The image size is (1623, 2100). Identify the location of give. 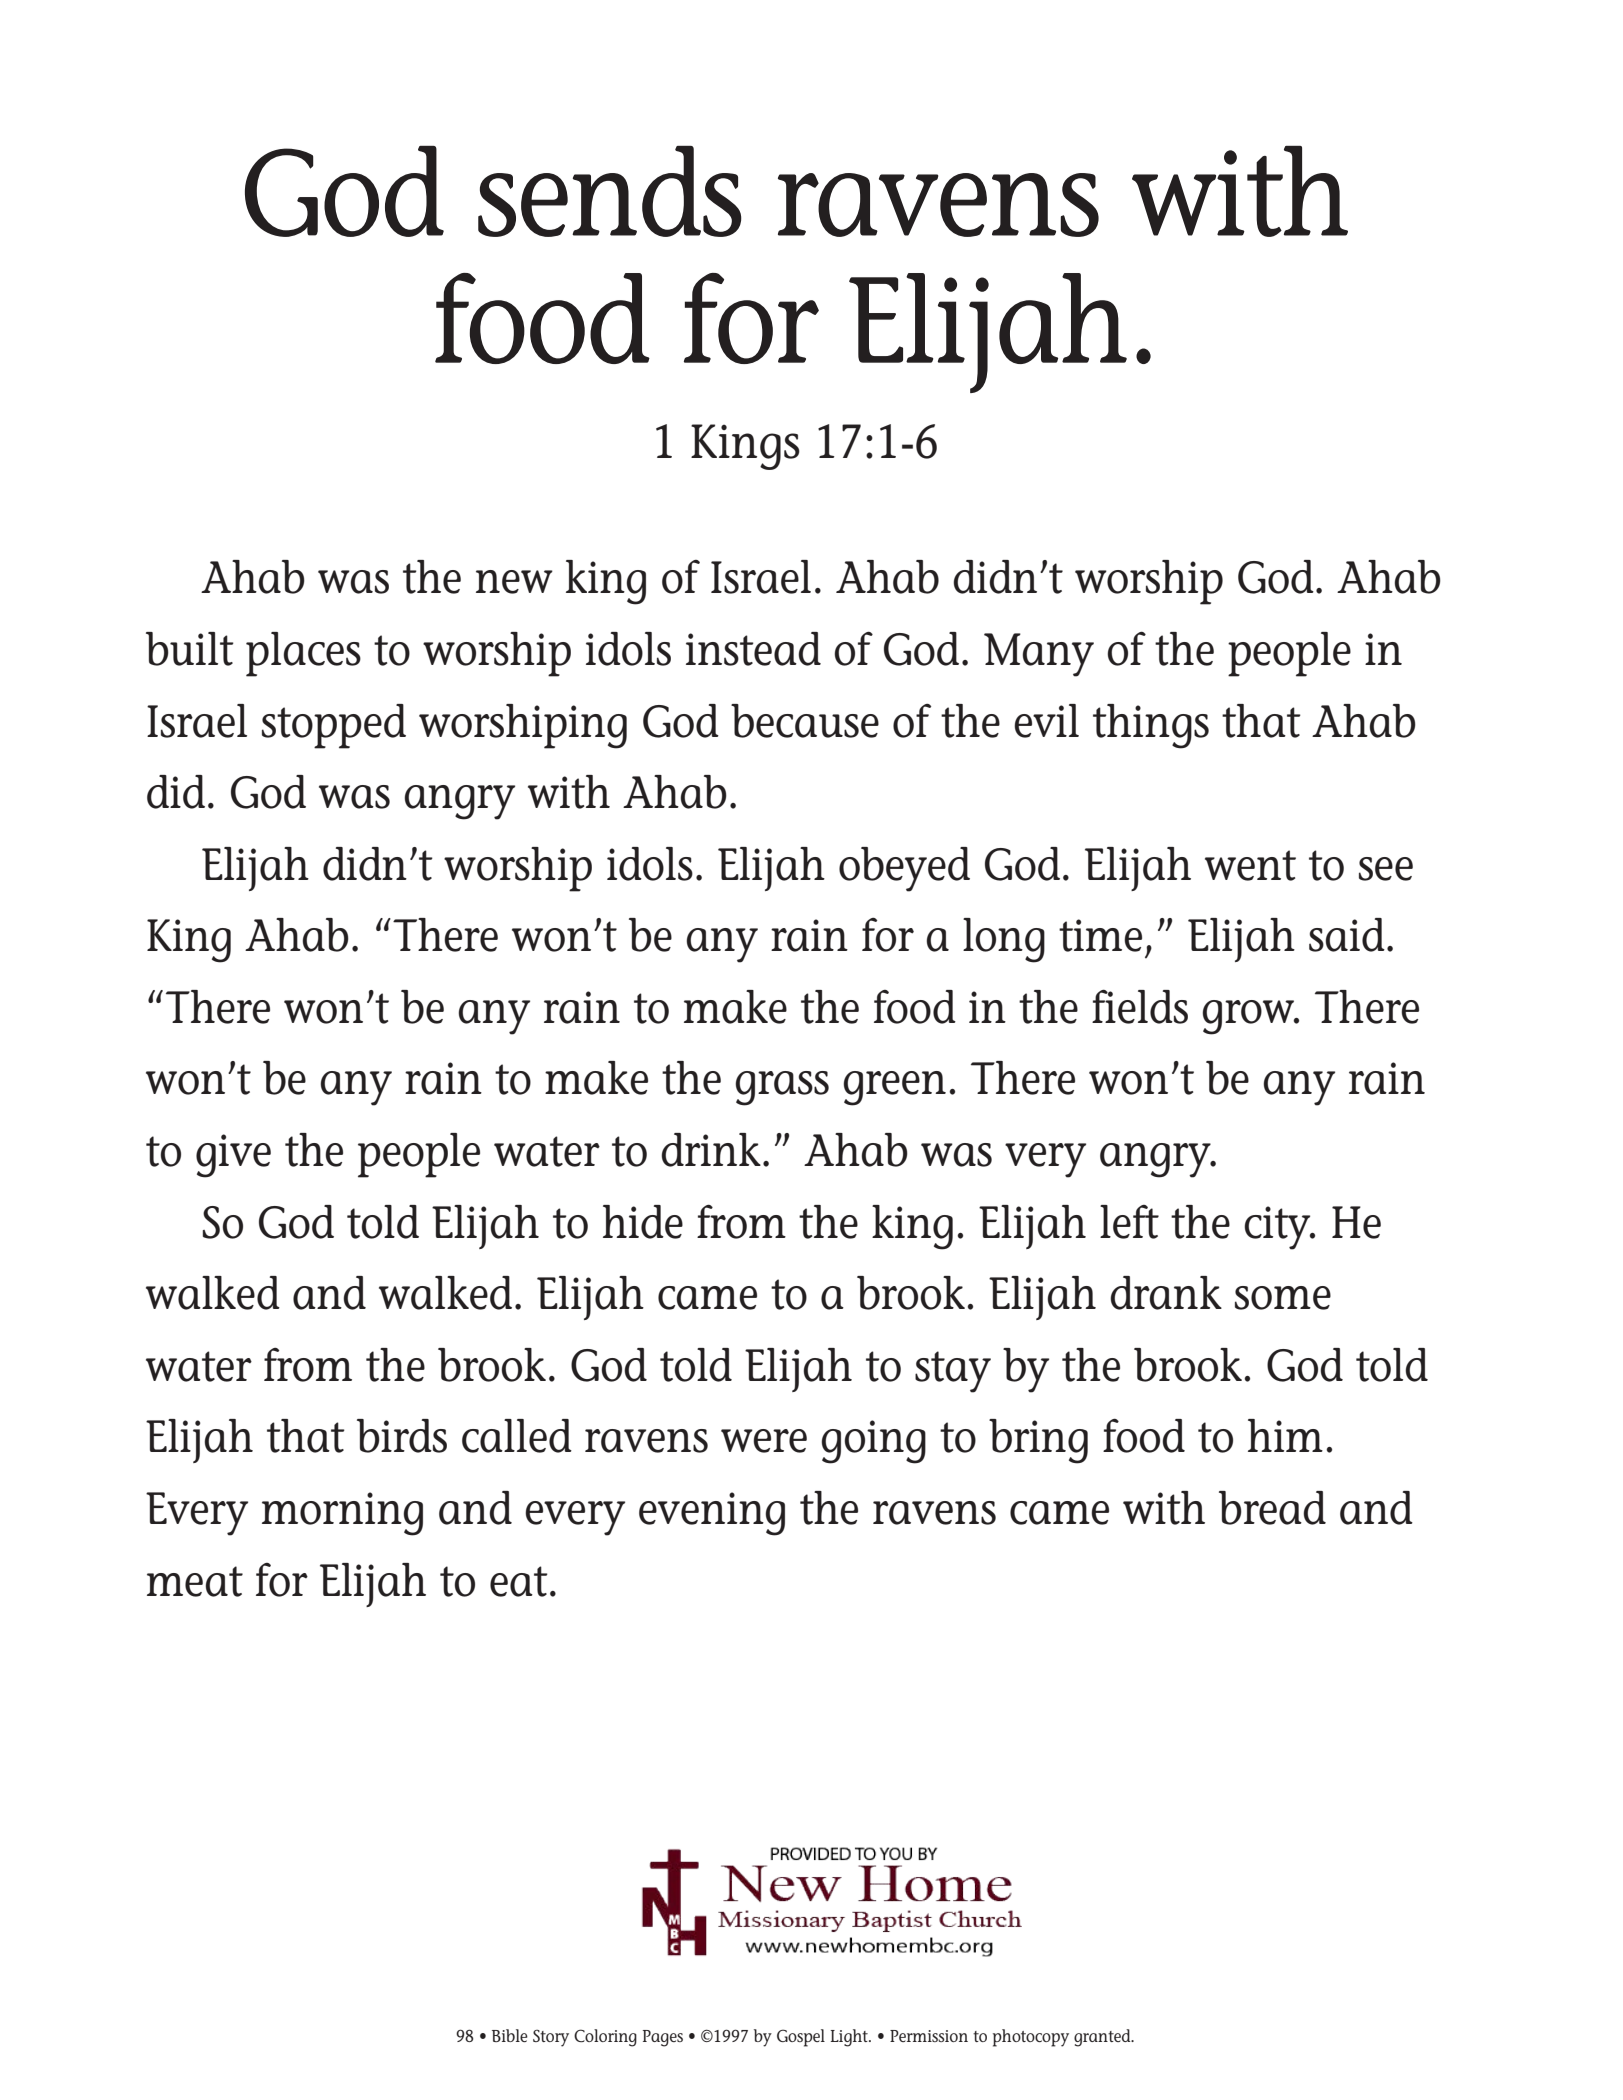
(233, 1156).
